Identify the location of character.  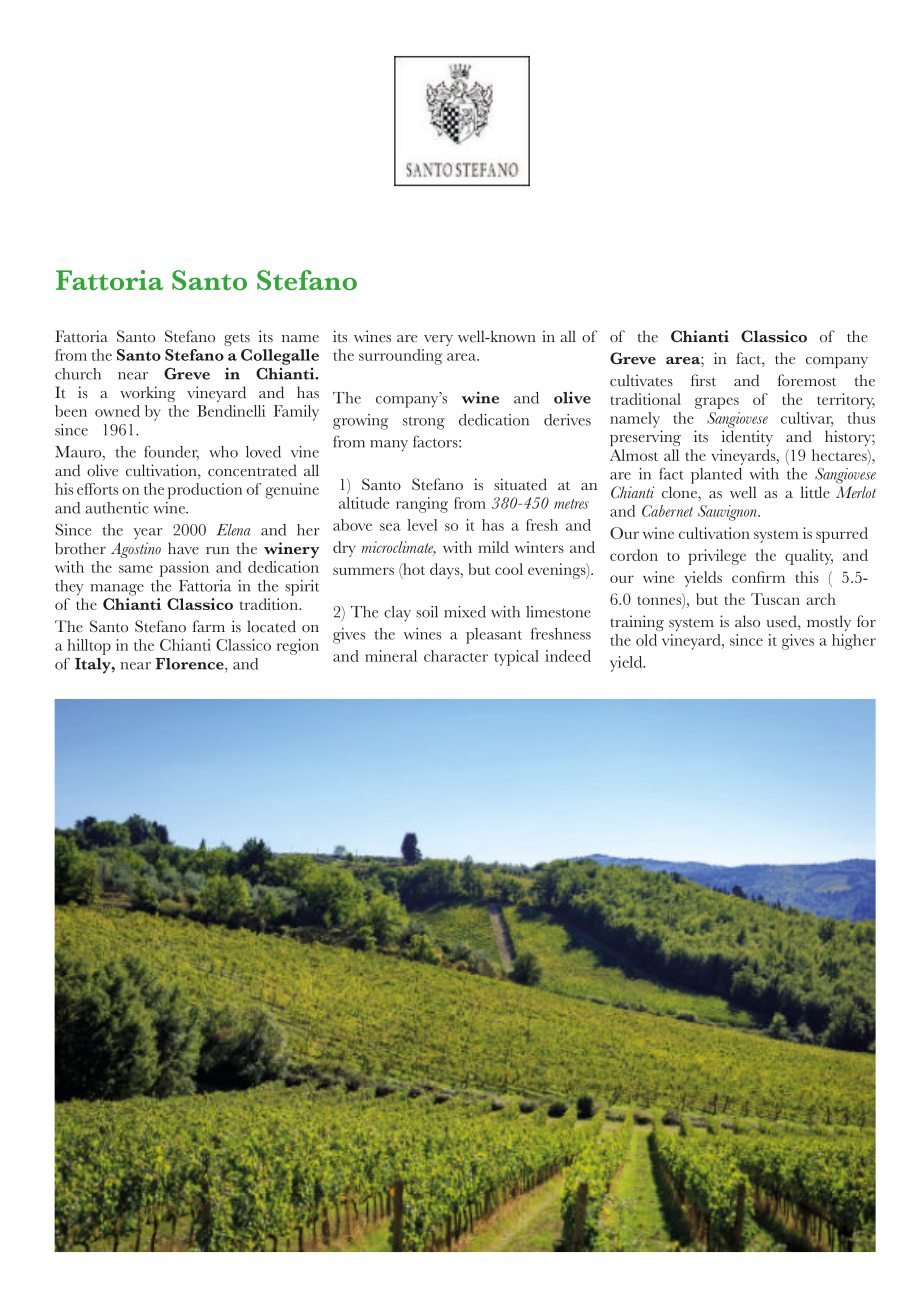
(456, 656).
